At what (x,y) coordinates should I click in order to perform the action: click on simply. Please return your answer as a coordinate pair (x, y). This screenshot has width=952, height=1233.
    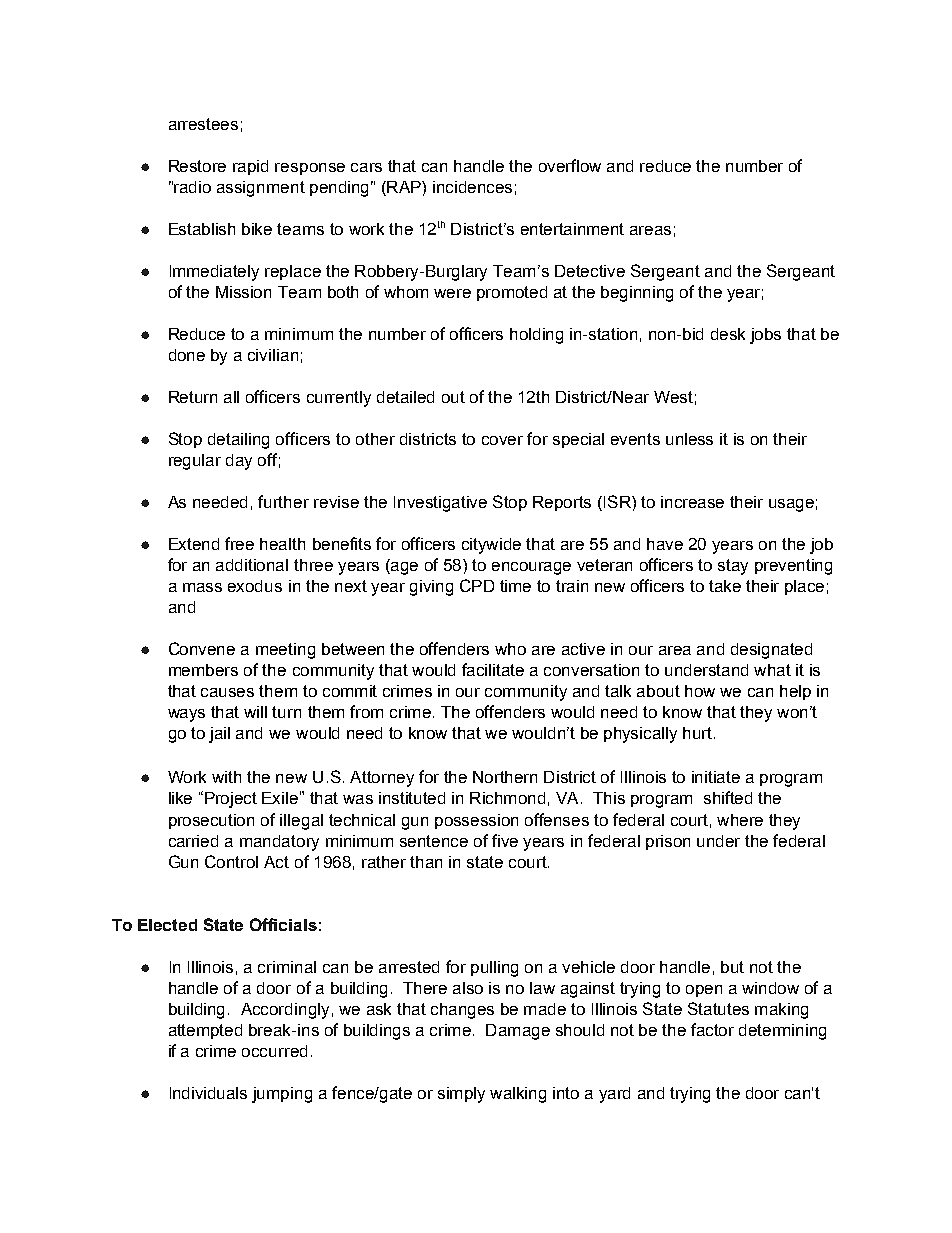
    Looking at the image, I should click on (461, 1095).
